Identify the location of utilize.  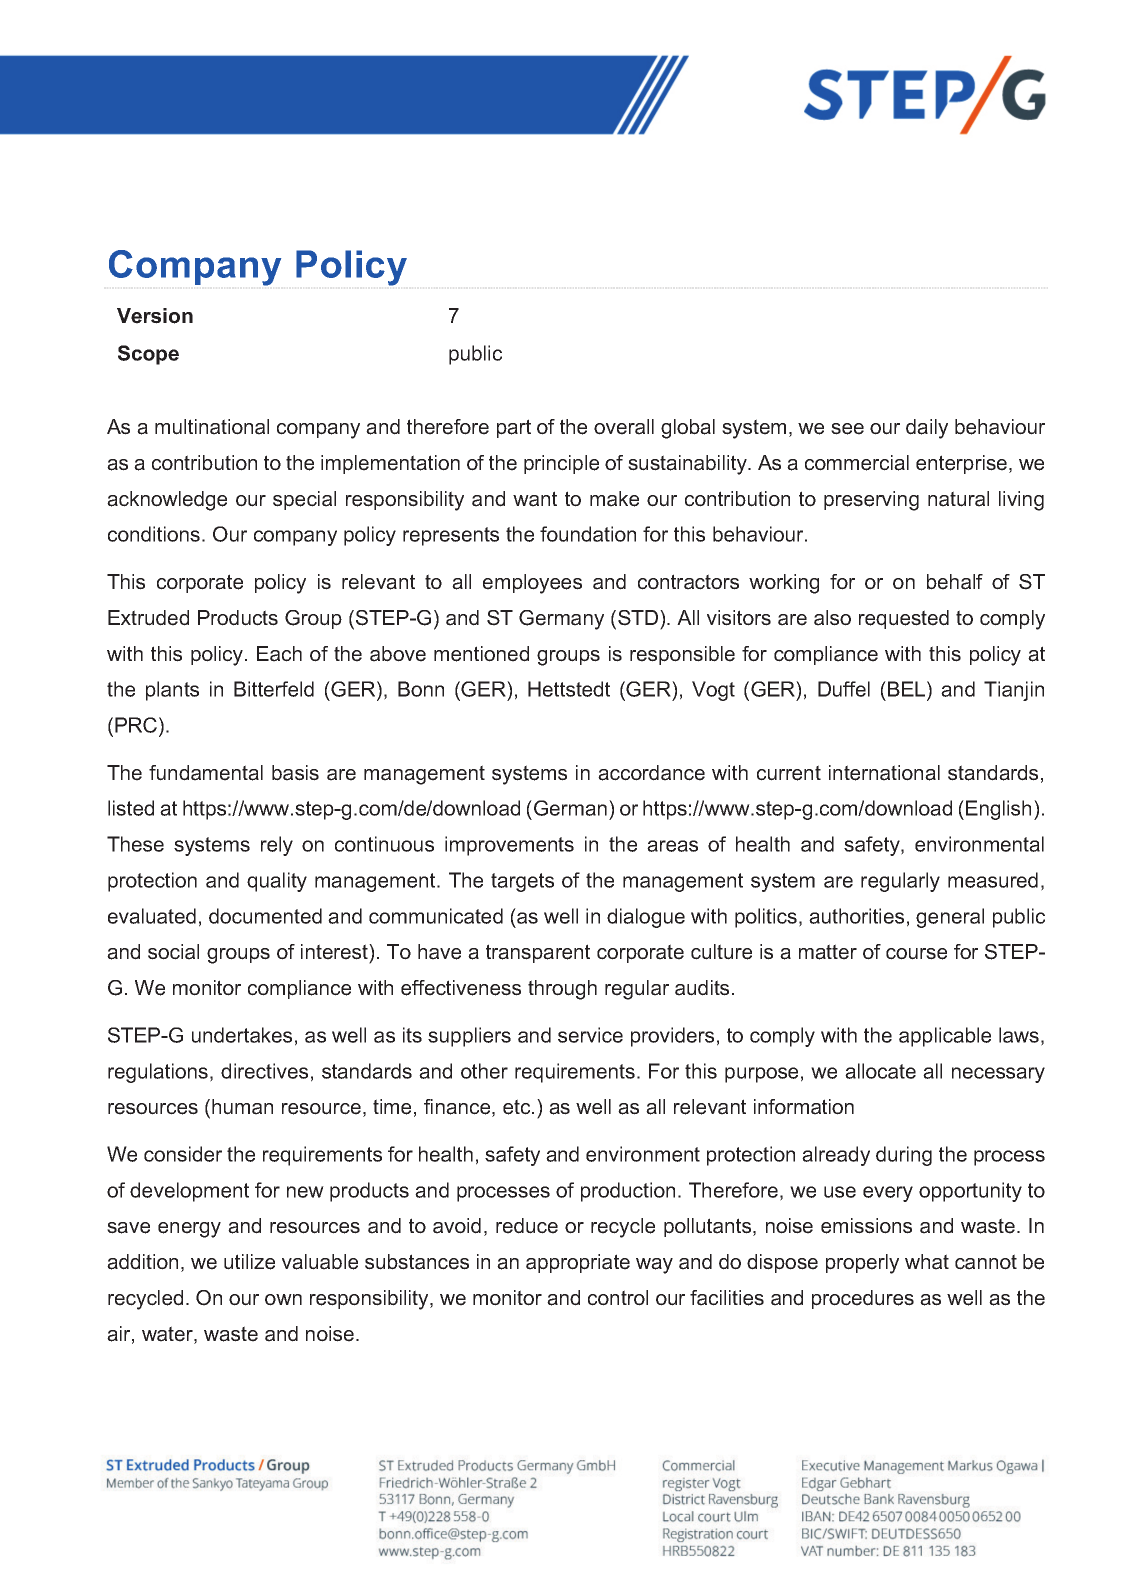
(249, 1262).
